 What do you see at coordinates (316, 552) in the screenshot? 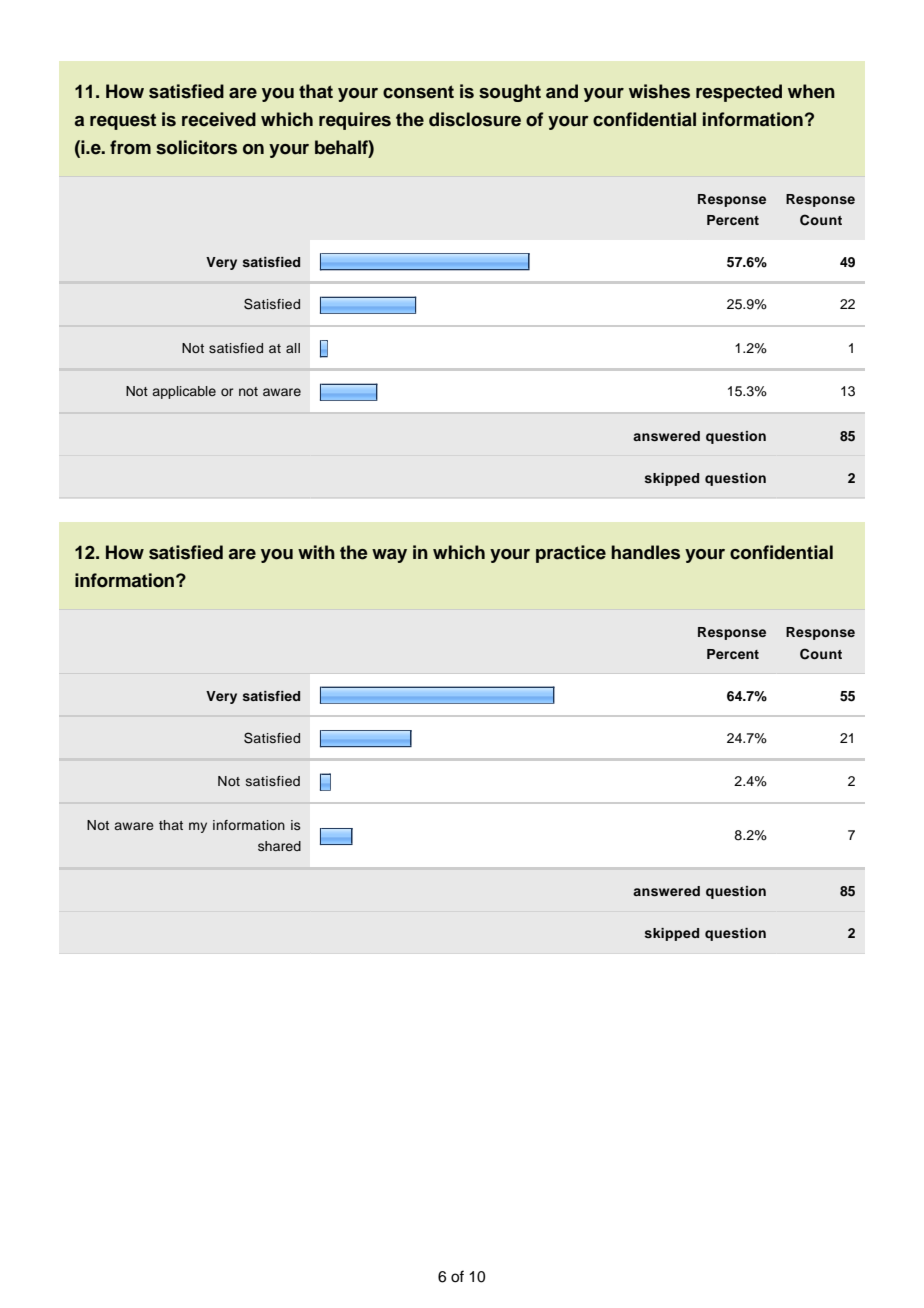
I see `with` at bounding box center [316, 552].
